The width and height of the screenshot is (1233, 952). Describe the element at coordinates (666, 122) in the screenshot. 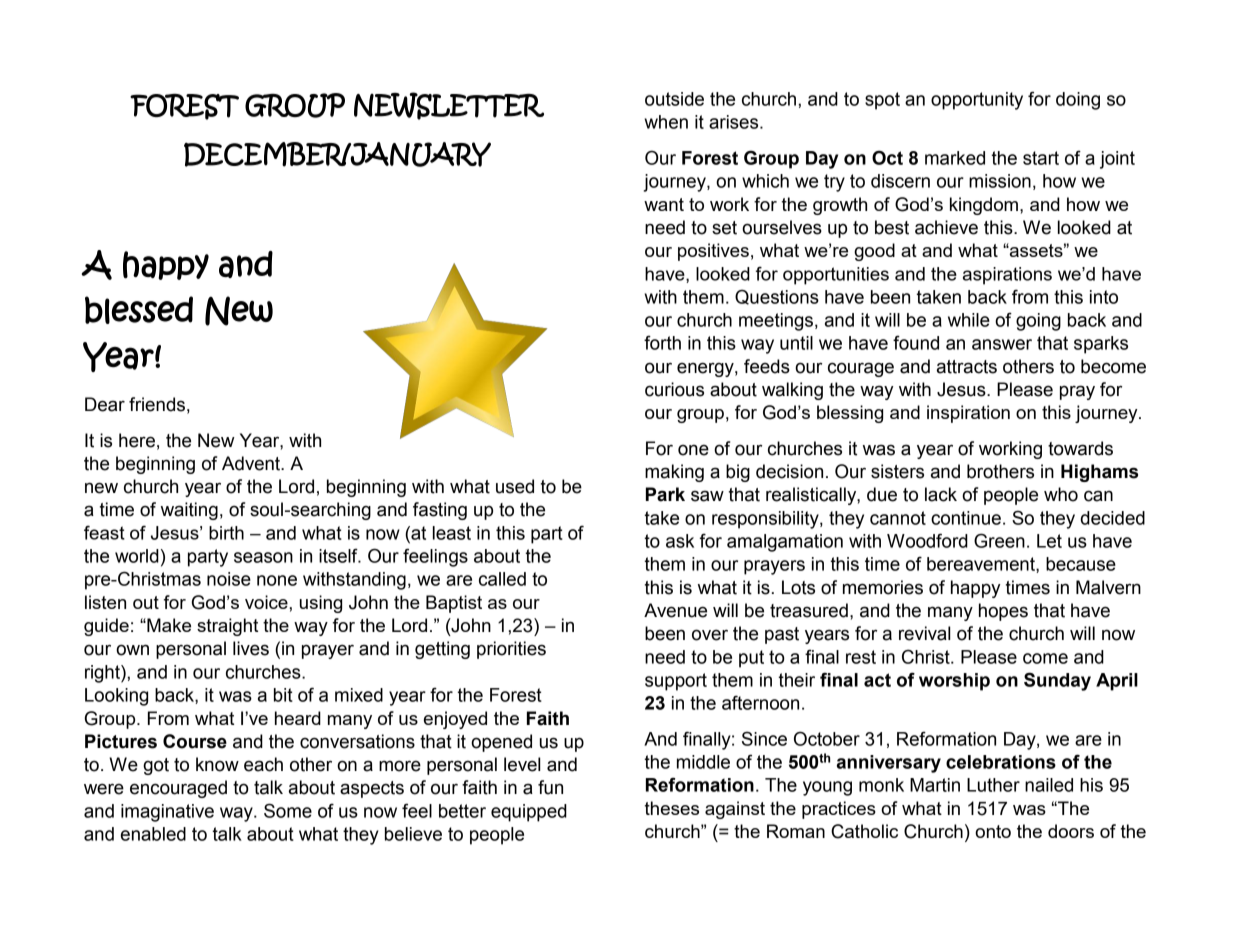

I see `when` at that location.
